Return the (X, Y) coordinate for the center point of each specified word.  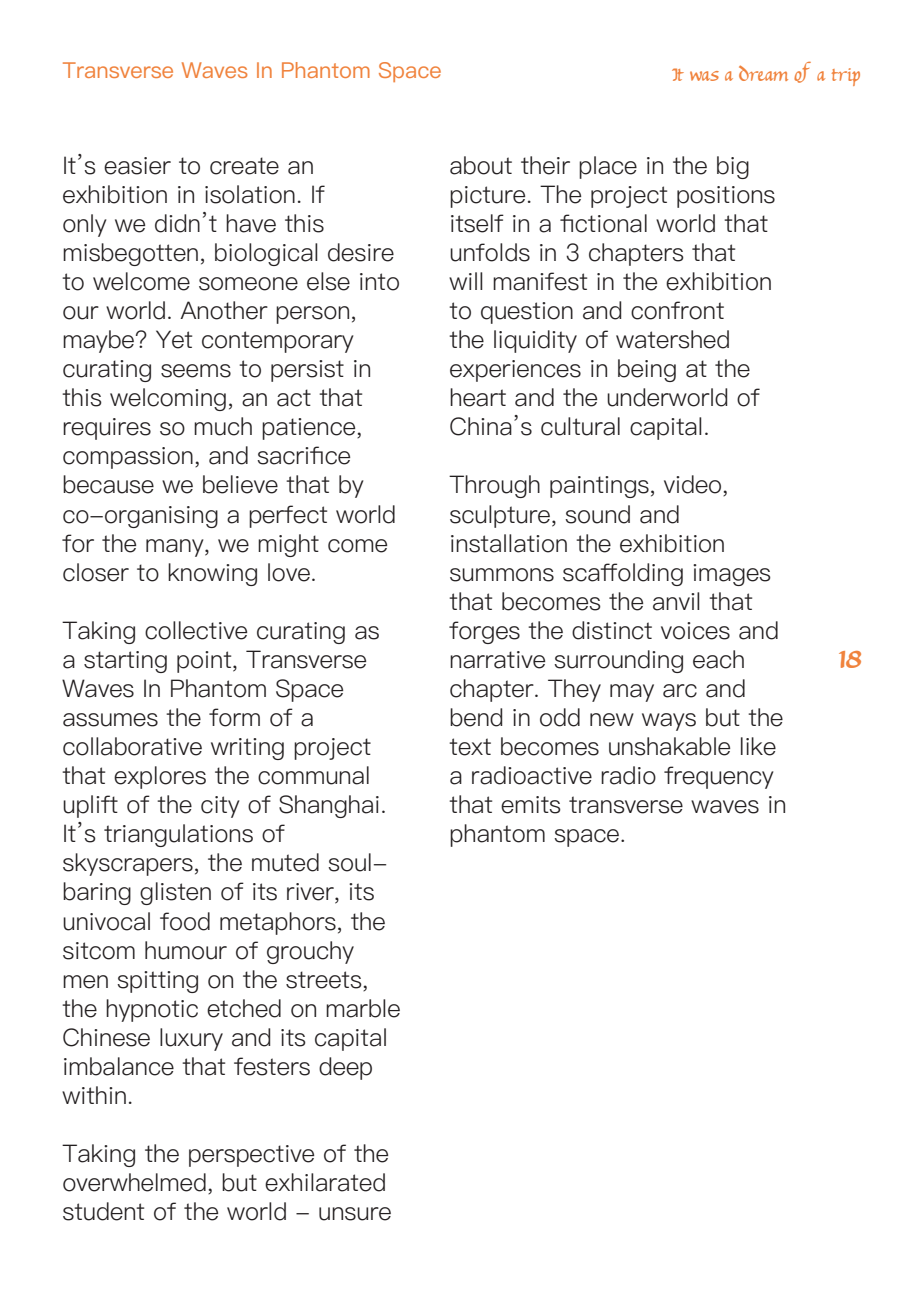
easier (137, 166)
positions (726, 197)
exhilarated (325, 1182)
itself (477, 223)
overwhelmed (134, 1182)
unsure (355, 1214)
